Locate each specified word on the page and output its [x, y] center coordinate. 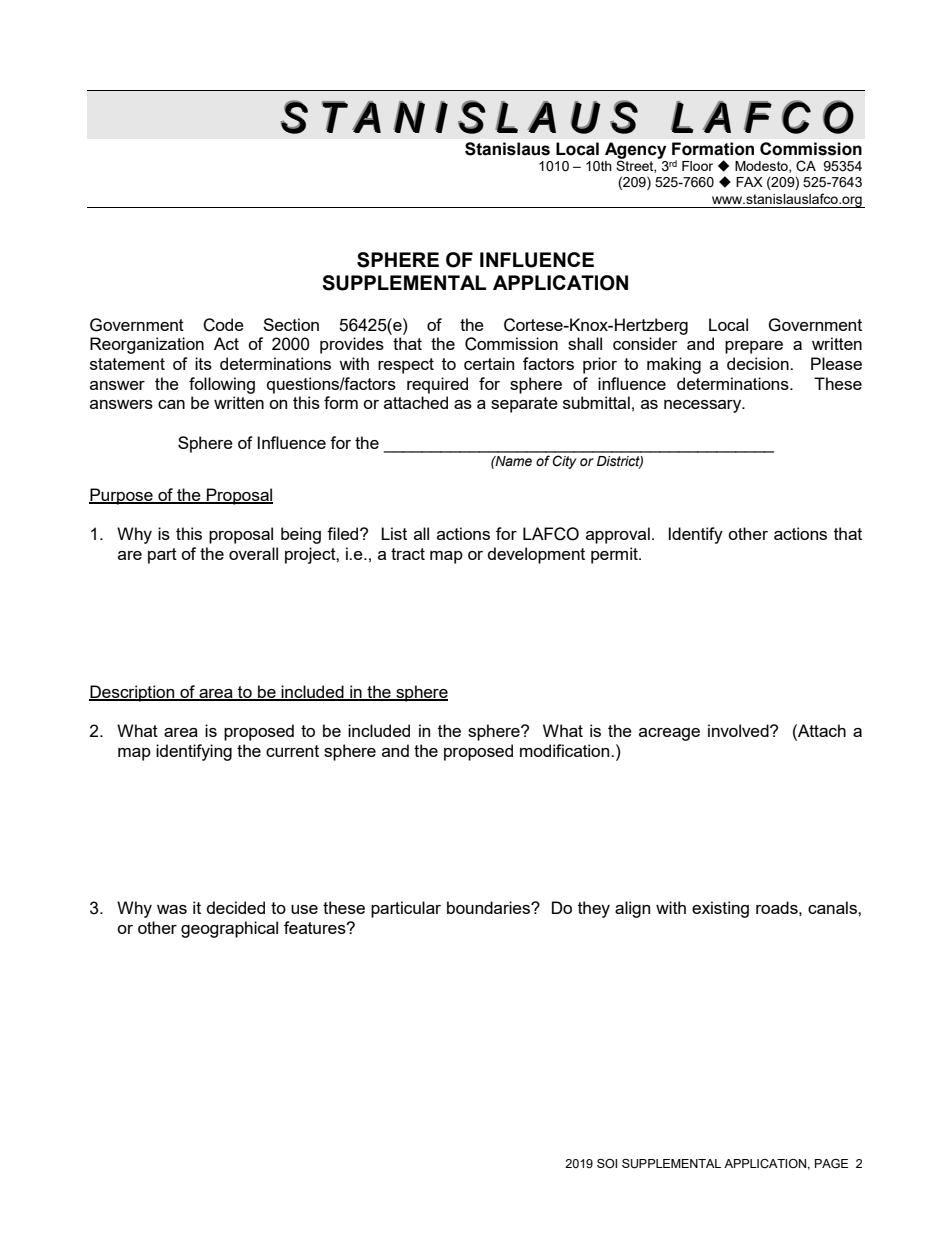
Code [223, 325]
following [222, 385]
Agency [635, 151]
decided [236, 907]
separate [524, 405]
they [594, 909]
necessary [704, 406]
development [536, 555]
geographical [229, 929]
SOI [607, 1163]
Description [133, 693]
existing [720, 909]
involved [739, 730]
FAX [749, 182]
